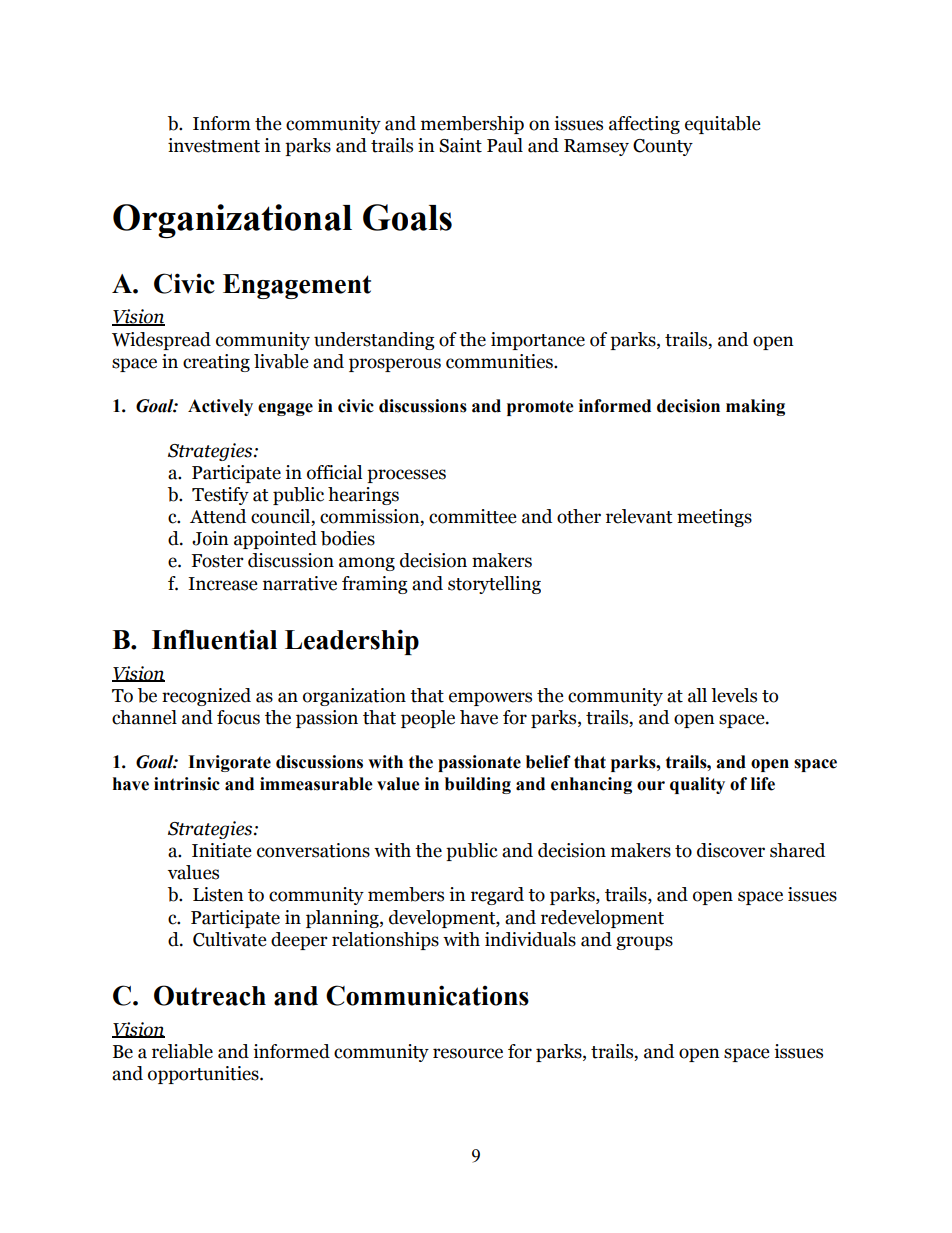 The image size is (952, 1233). What do you see at coordinates (214, 145) in the screenshot?
I see `investment` at bounding box center [214, 145].
